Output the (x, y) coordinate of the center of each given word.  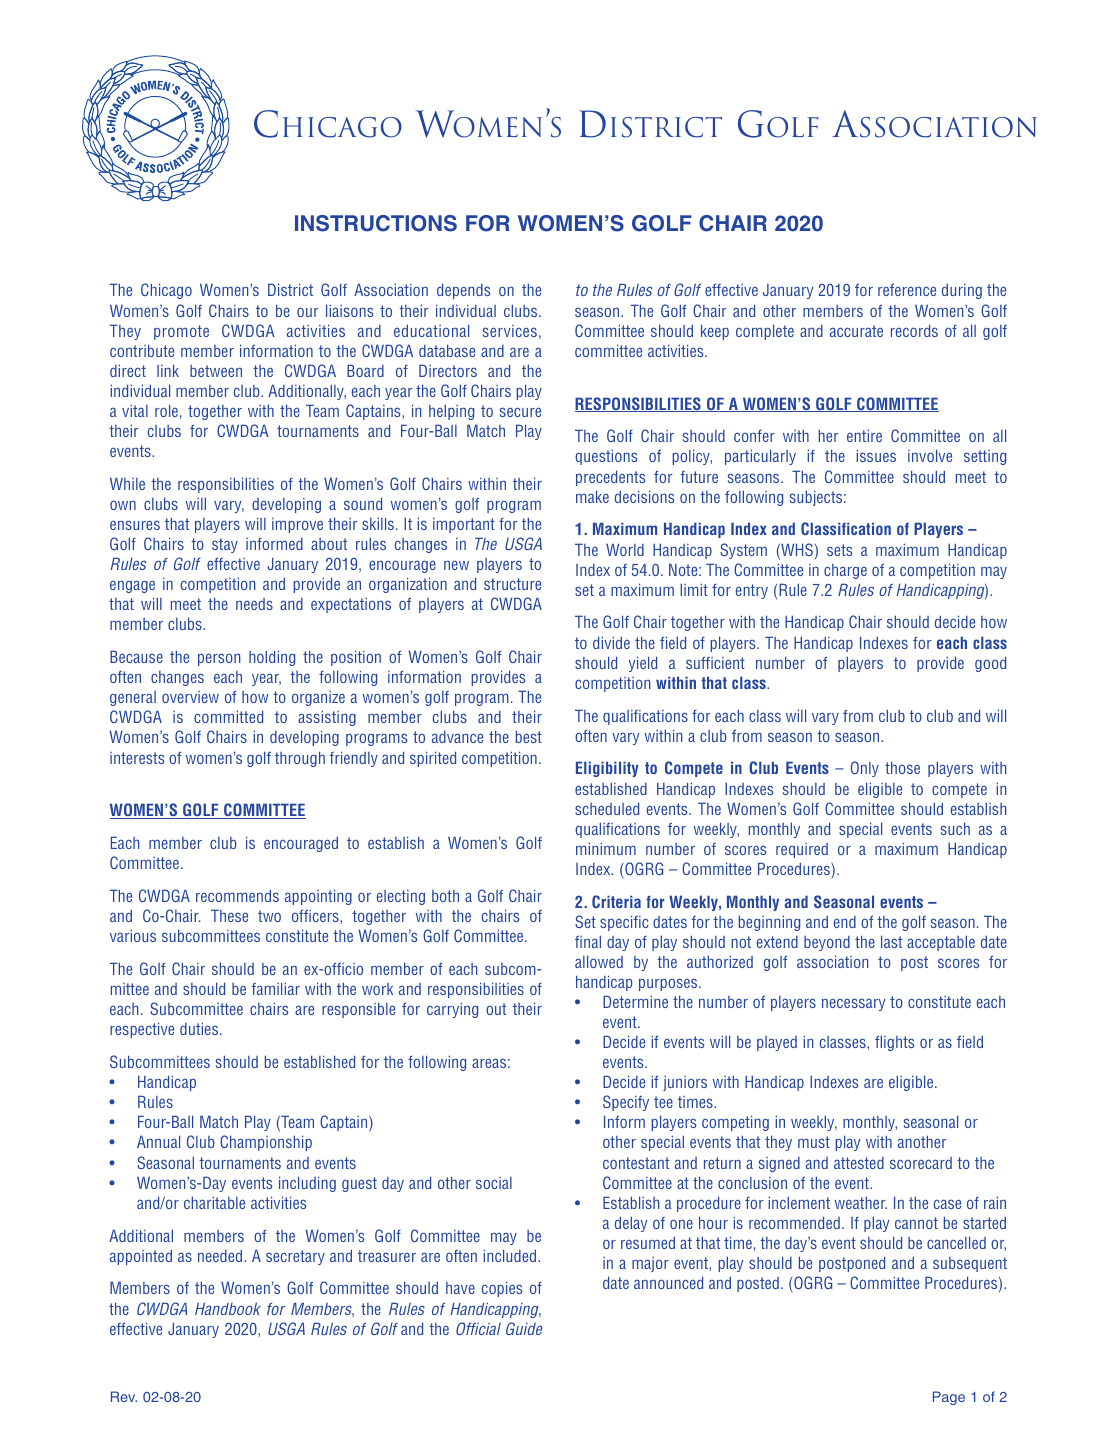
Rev (124, 1396)
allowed (599, 961)
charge (845, 571)
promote (181, 332)
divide (611, 642)
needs (254, 604)
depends (463, 291)
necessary (853, 1004)
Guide (524, 1328)
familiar (275, 988)
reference (907, 289)
